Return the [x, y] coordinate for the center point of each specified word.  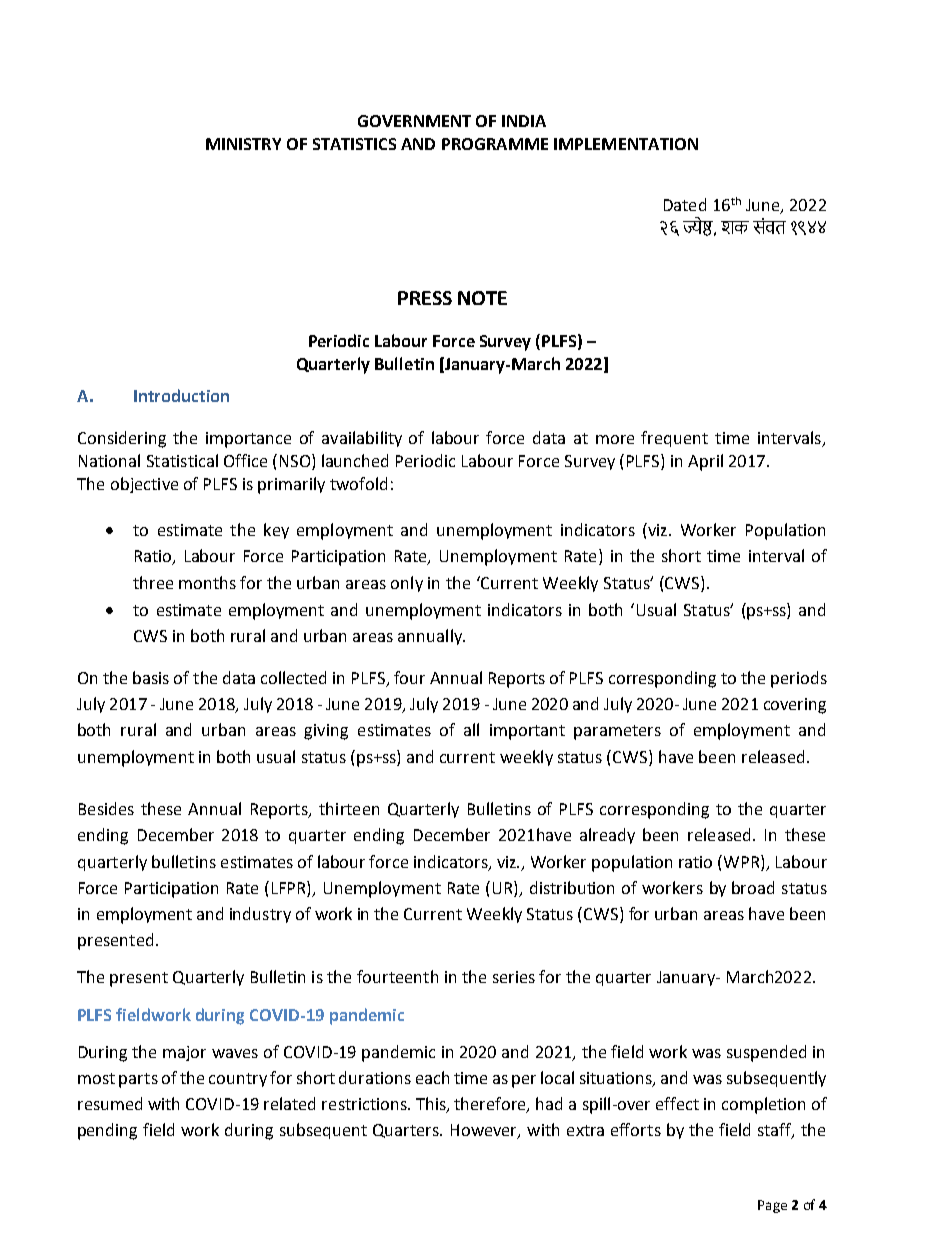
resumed [110, 1103]
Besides [106, 808]
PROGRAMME [495, 144]
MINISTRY [243, 144]
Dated [685, 204]
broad [753, 887]
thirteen [349, 808]
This [432, 1105]
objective [144, 485]
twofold [358, 483]
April [705, 462]
